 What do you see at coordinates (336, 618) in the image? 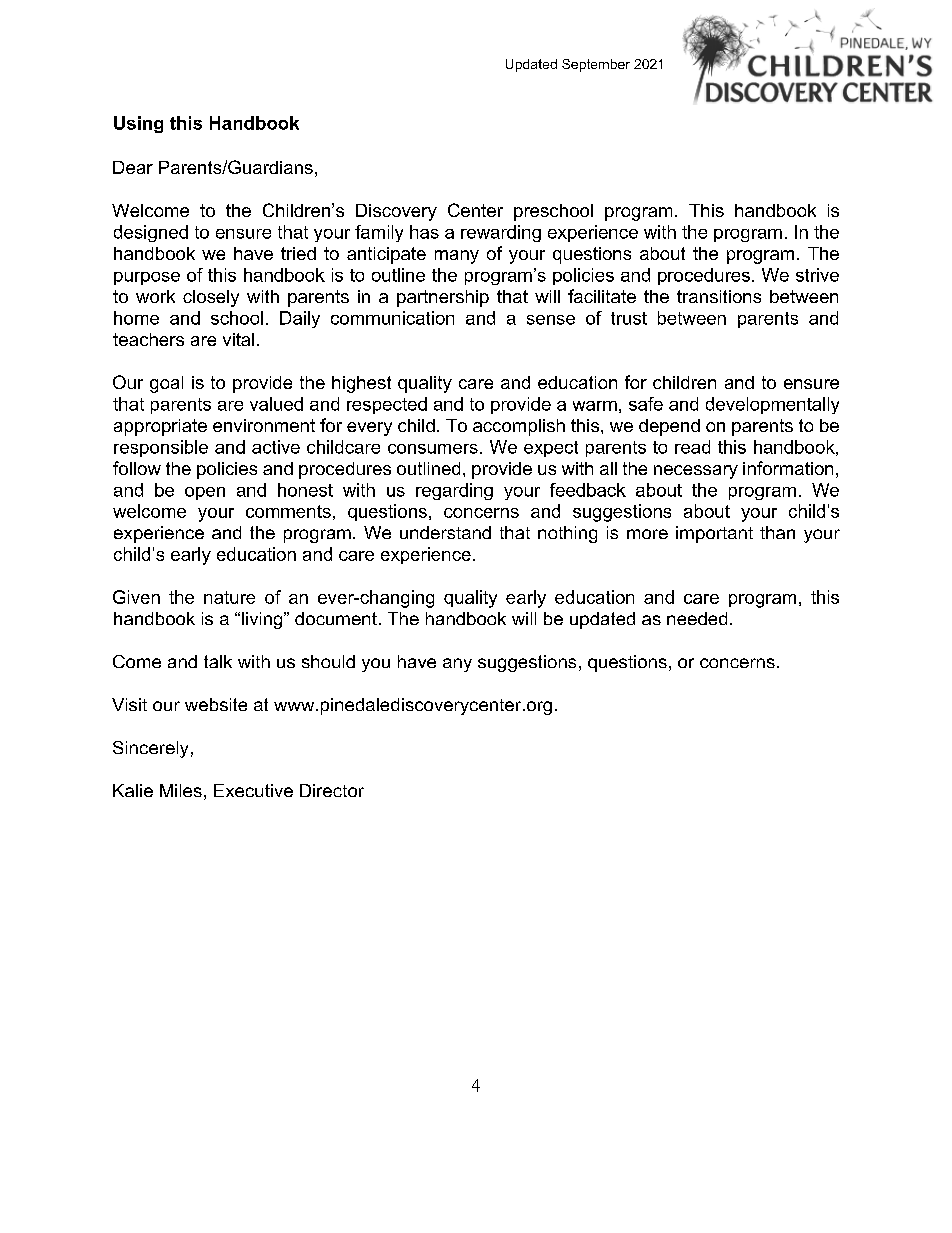
I see `document` at bounding box center [336, 618].
